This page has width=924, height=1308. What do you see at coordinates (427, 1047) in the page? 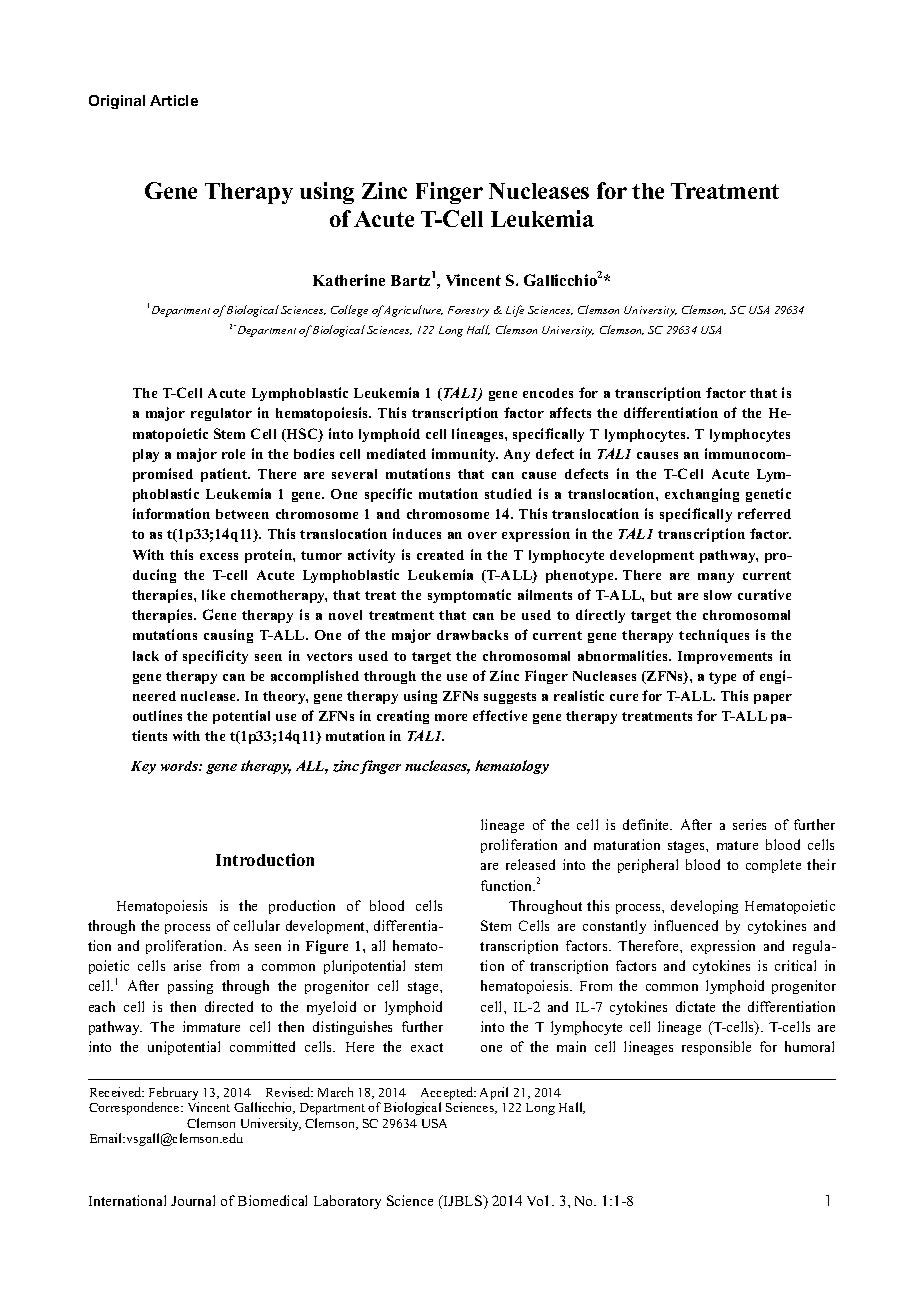
I see `exact` at bounding box center [427, 1047].
